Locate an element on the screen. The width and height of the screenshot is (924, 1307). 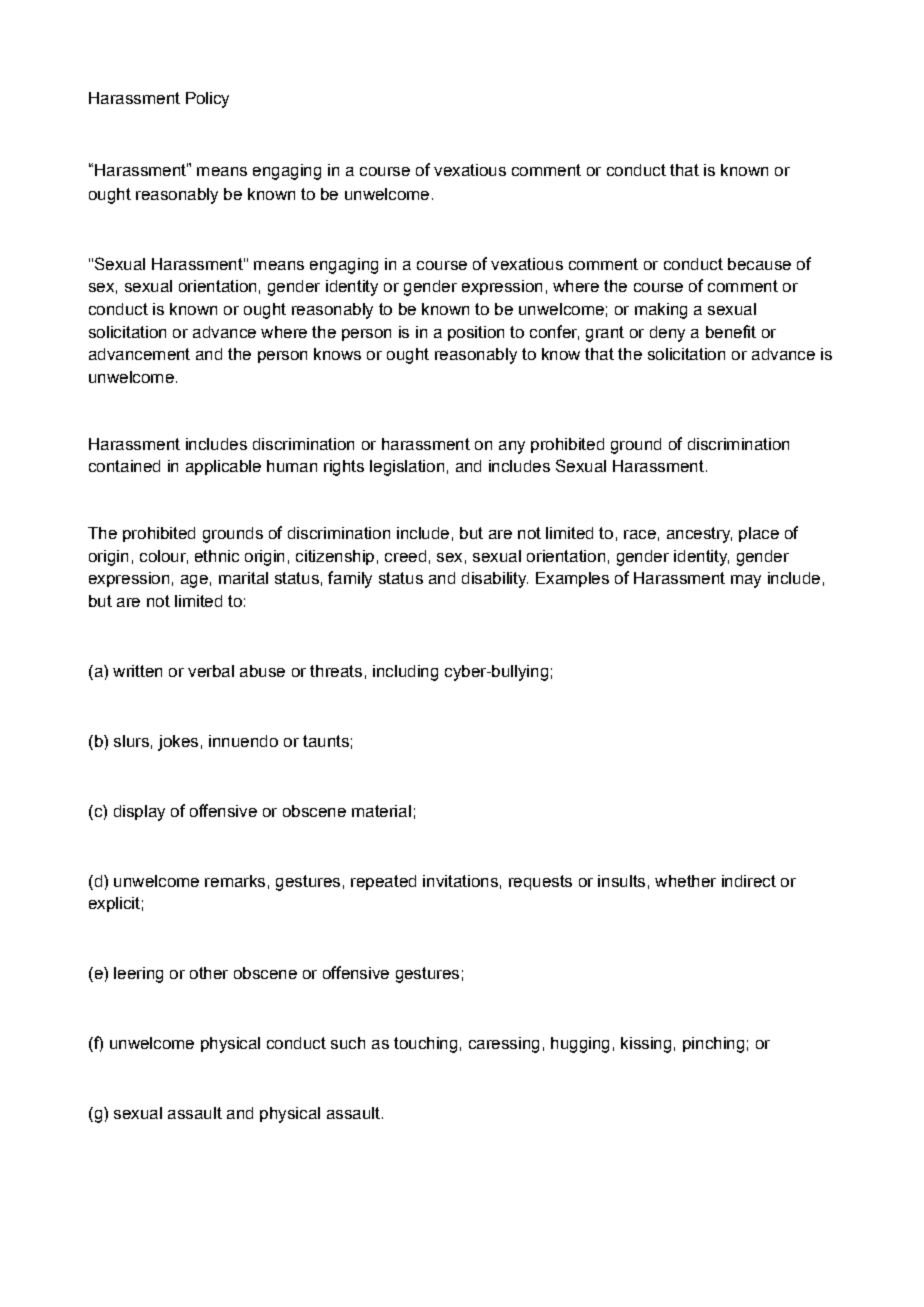
deny is located at coordinates (667, 334).
